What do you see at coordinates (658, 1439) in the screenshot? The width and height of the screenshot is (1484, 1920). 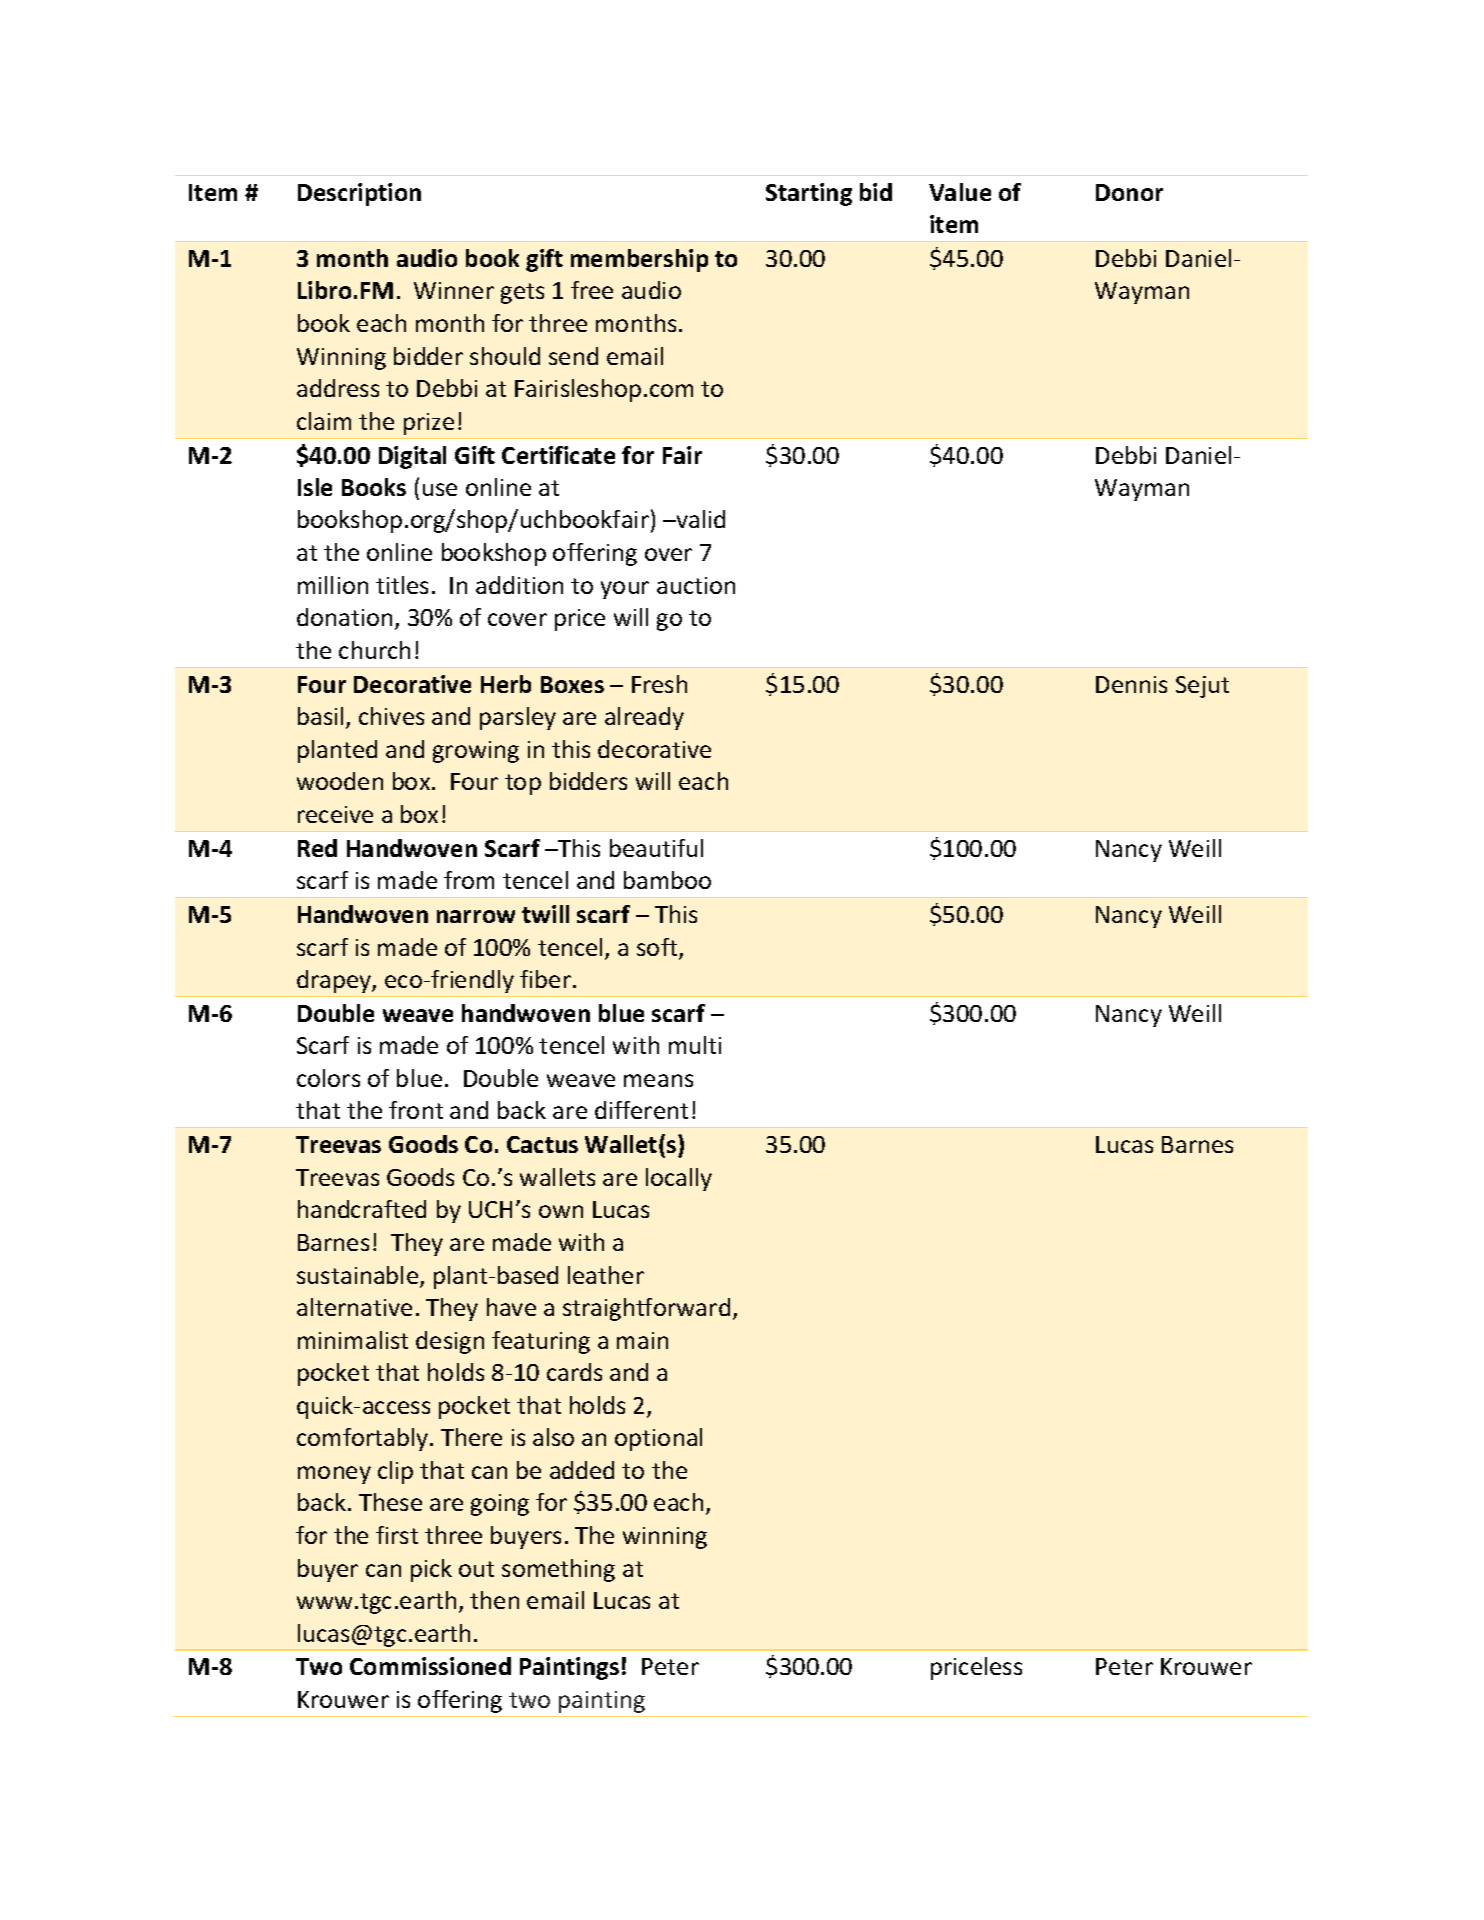 I see `optional` at bounding box center [658, 1439].
